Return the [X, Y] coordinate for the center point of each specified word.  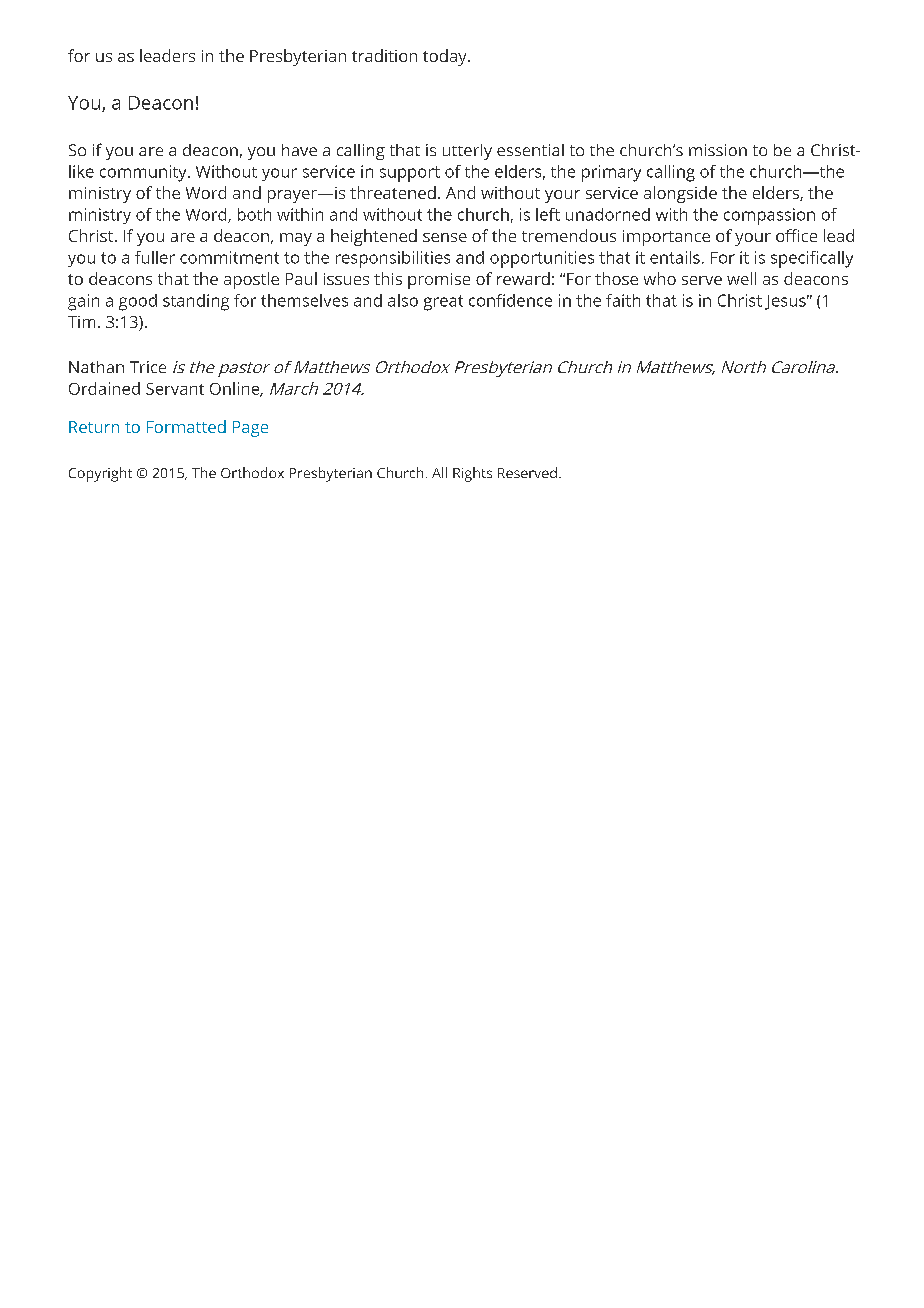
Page [250, 429]
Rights [472, 474]
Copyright [100, 474]
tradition [384, 55]
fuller [155, 257]
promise [439, 281]
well [741, 278]
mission [718, 150]
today [446, 57]
